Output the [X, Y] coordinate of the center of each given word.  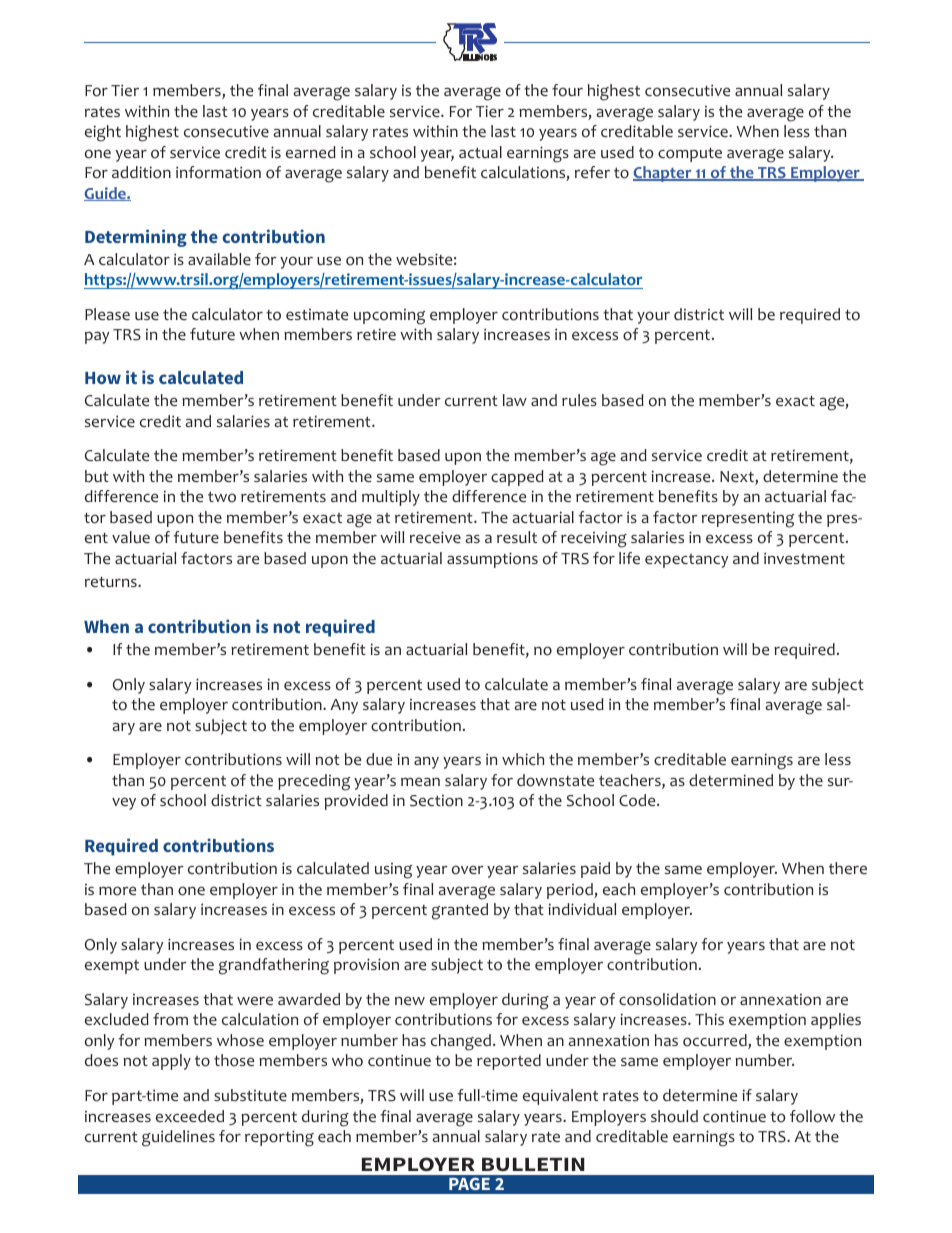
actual [480, 152]
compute [690, 155]
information [218, 172]
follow [812, 1116]
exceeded [190, 1116]
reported [509, 1062]
